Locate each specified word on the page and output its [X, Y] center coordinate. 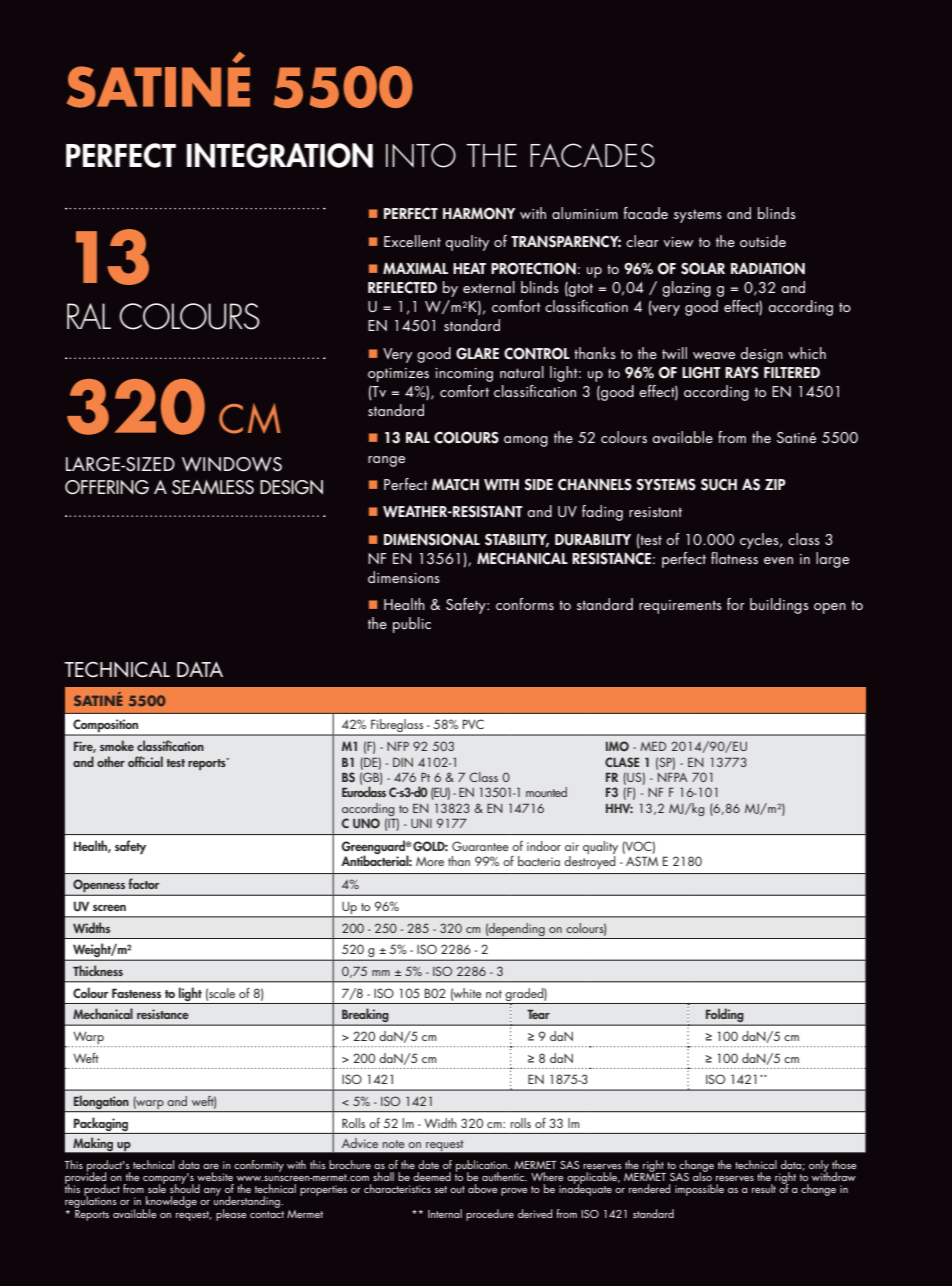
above [482, 1188]
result [764, 1188]
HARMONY [479, 213]
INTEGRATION [280, 155]
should [185, 1187]
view [678, 242]
